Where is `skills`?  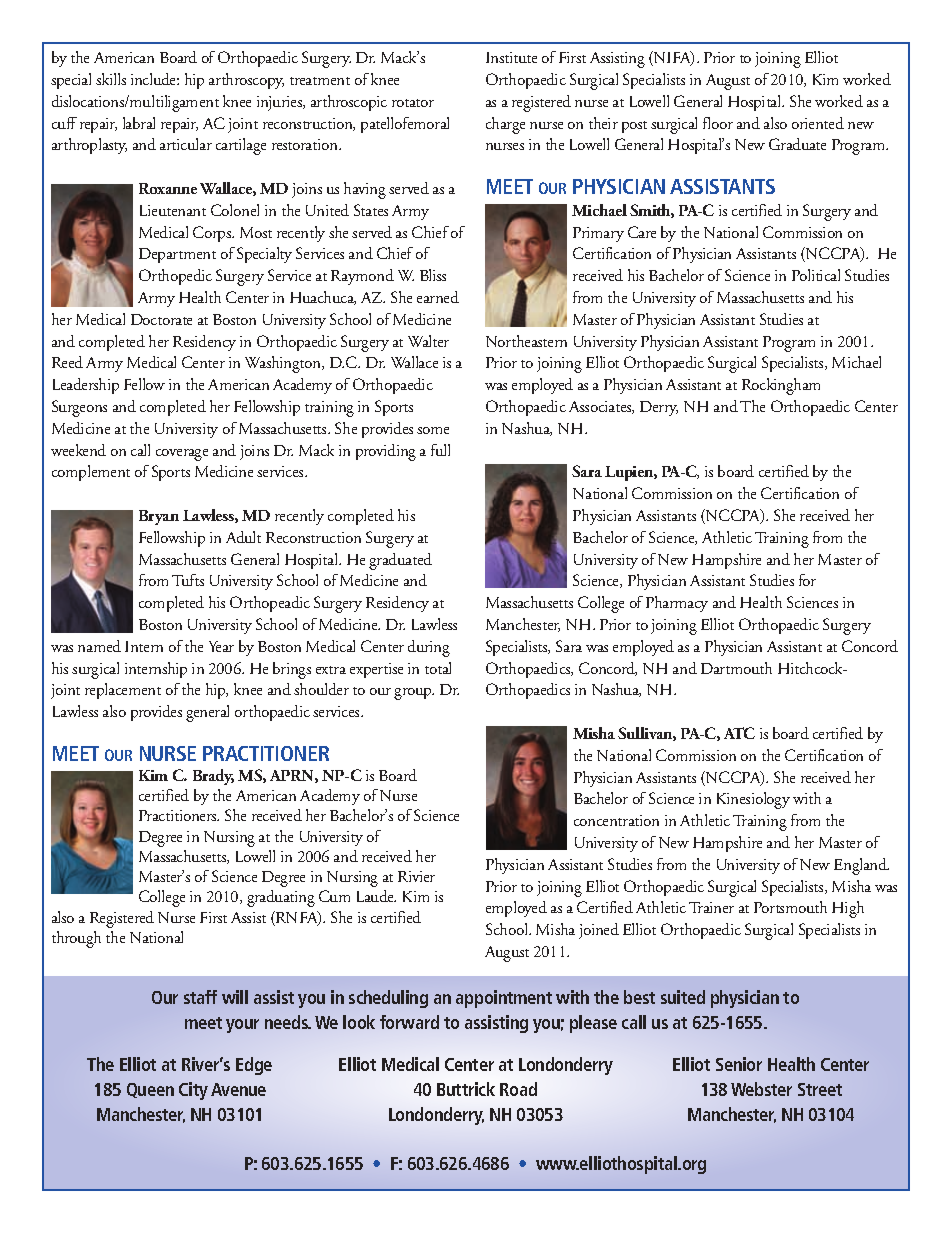
skills is located at coordinates (111, 79).
